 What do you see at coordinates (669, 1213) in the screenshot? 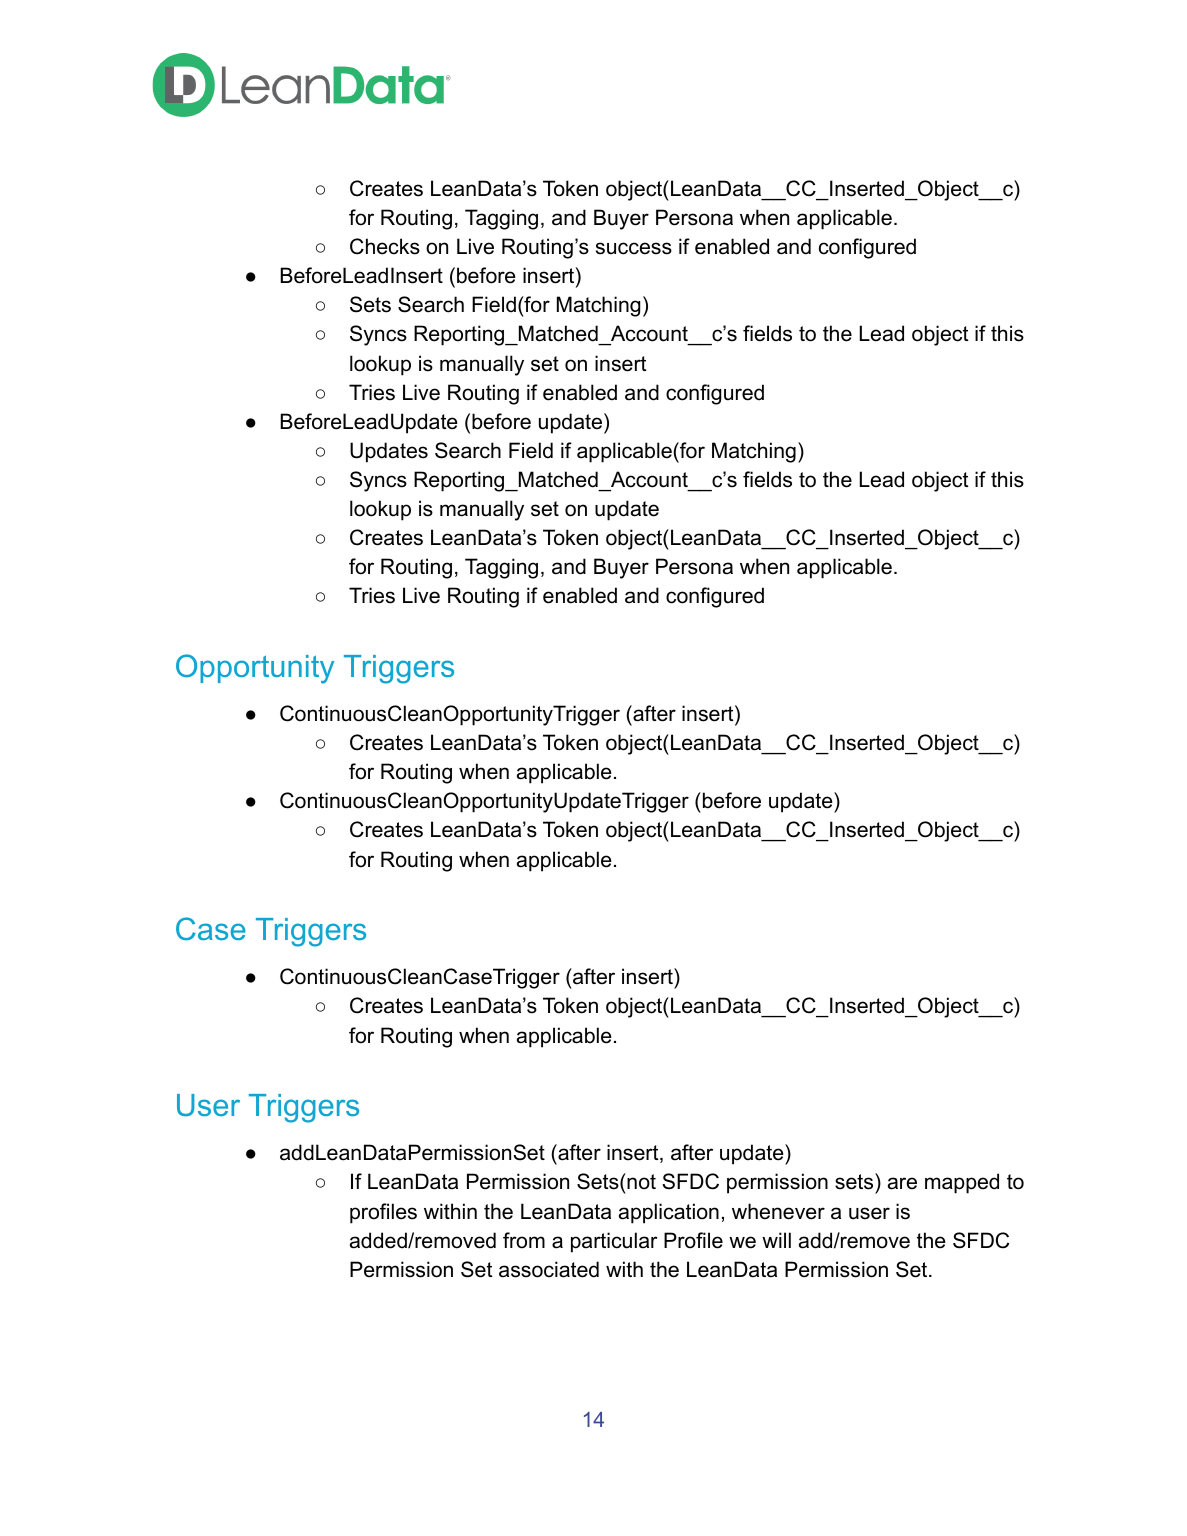
I see `application` at bounding box center [669, 1213].
